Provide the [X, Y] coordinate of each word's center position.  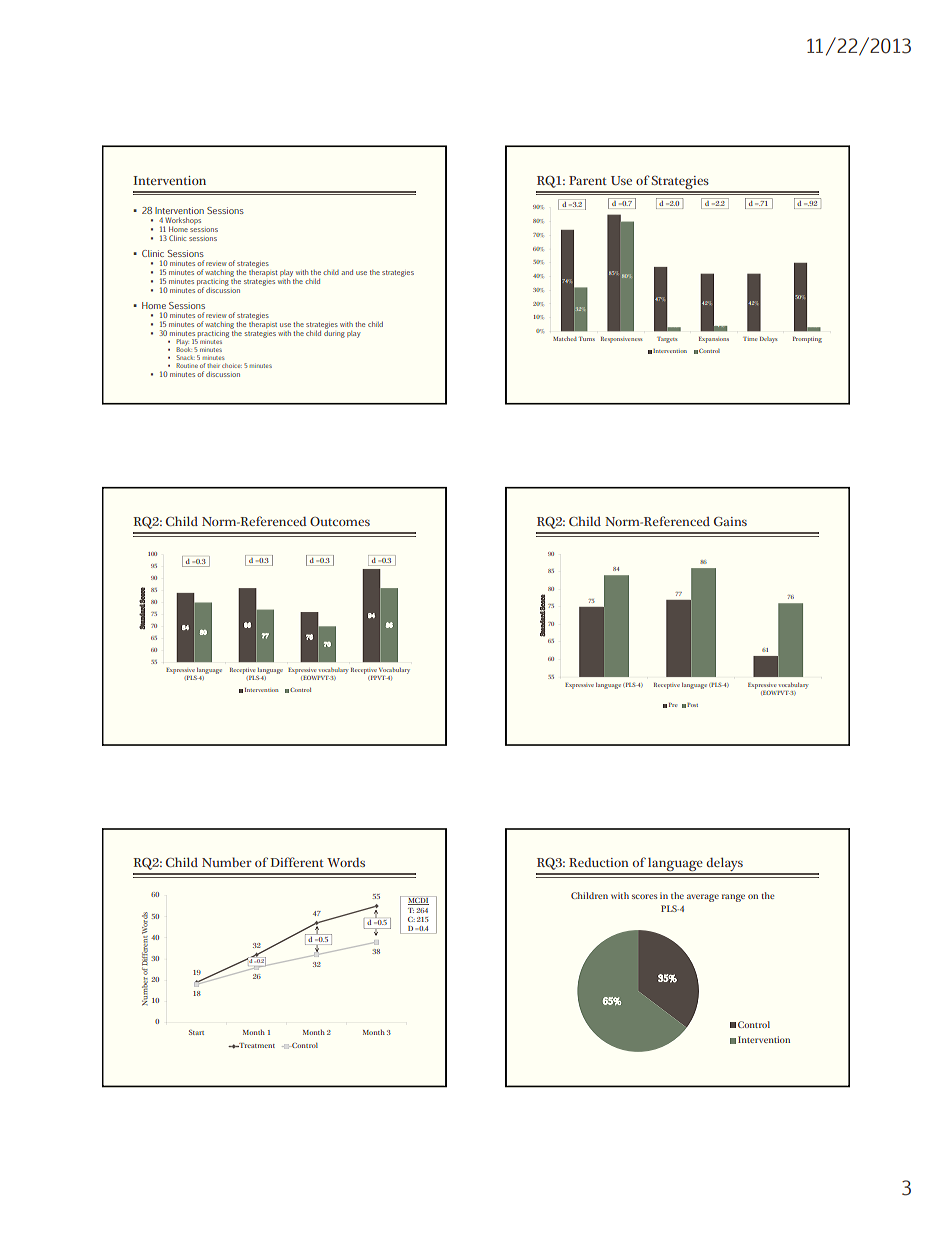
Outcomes [340, 521]
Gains [730, 521]
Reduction [599, 862]
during [334, 333]
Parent [588, 180]
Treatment [256, 1045]
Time [750, 339]
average [703, 898]
